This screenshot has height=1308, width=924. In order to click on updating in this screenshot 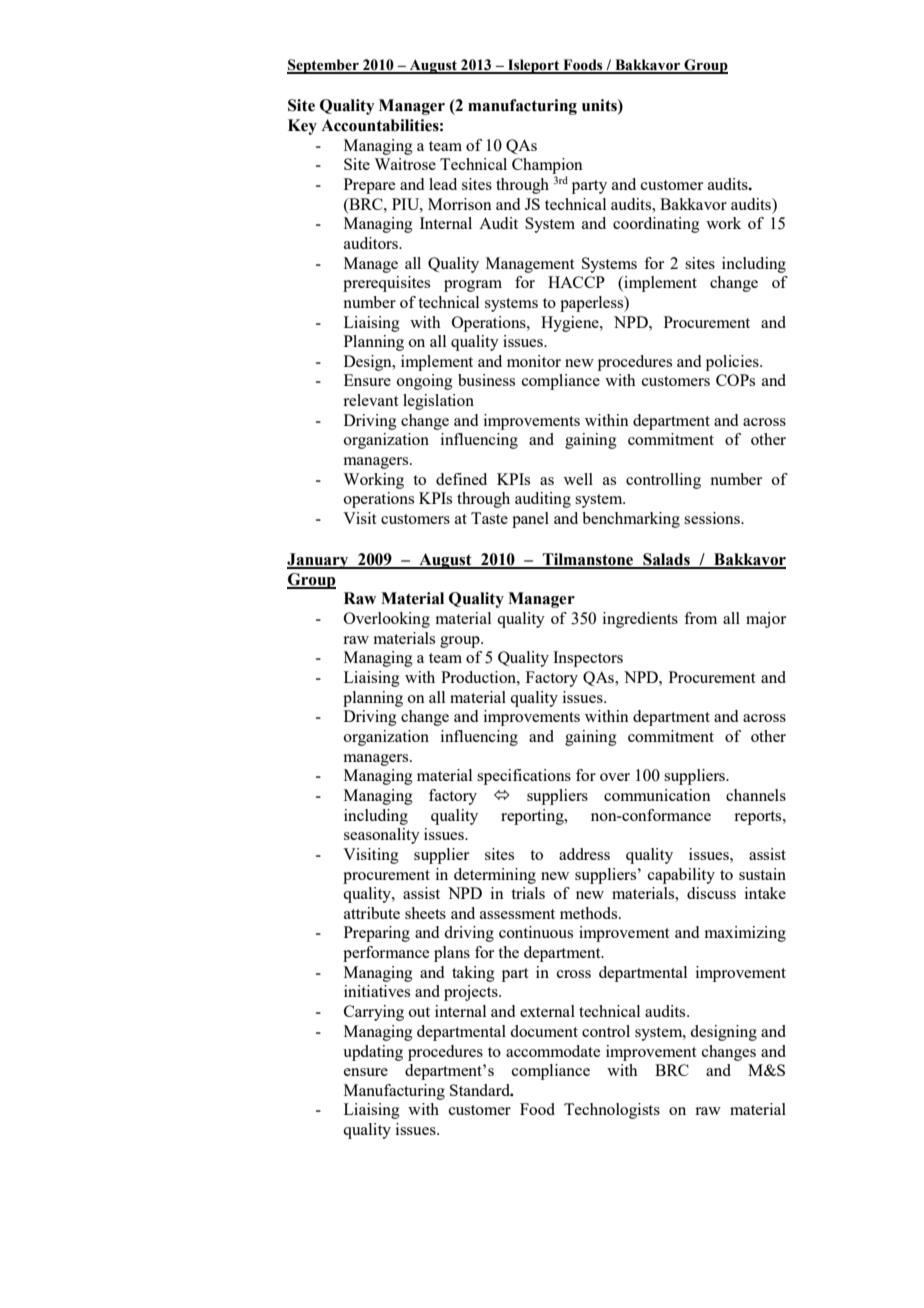, I will do `click(373, 1053)`.
